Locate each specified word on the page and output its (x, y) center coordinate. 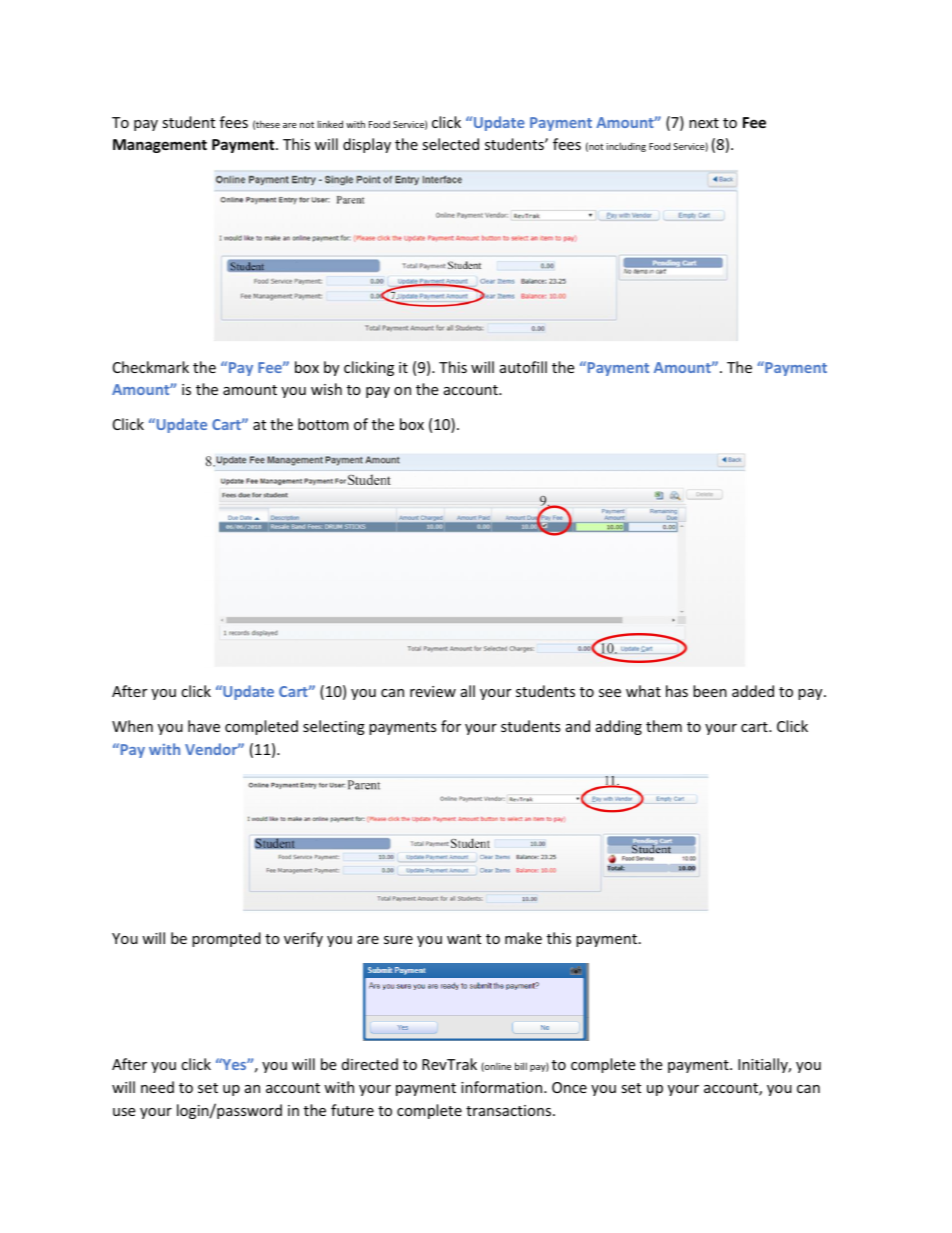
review (433, 691)
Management (160, 146)
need (157, 1087)
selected (450, 144)
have (204, 726)
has (677, 691)
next (704, 123)
